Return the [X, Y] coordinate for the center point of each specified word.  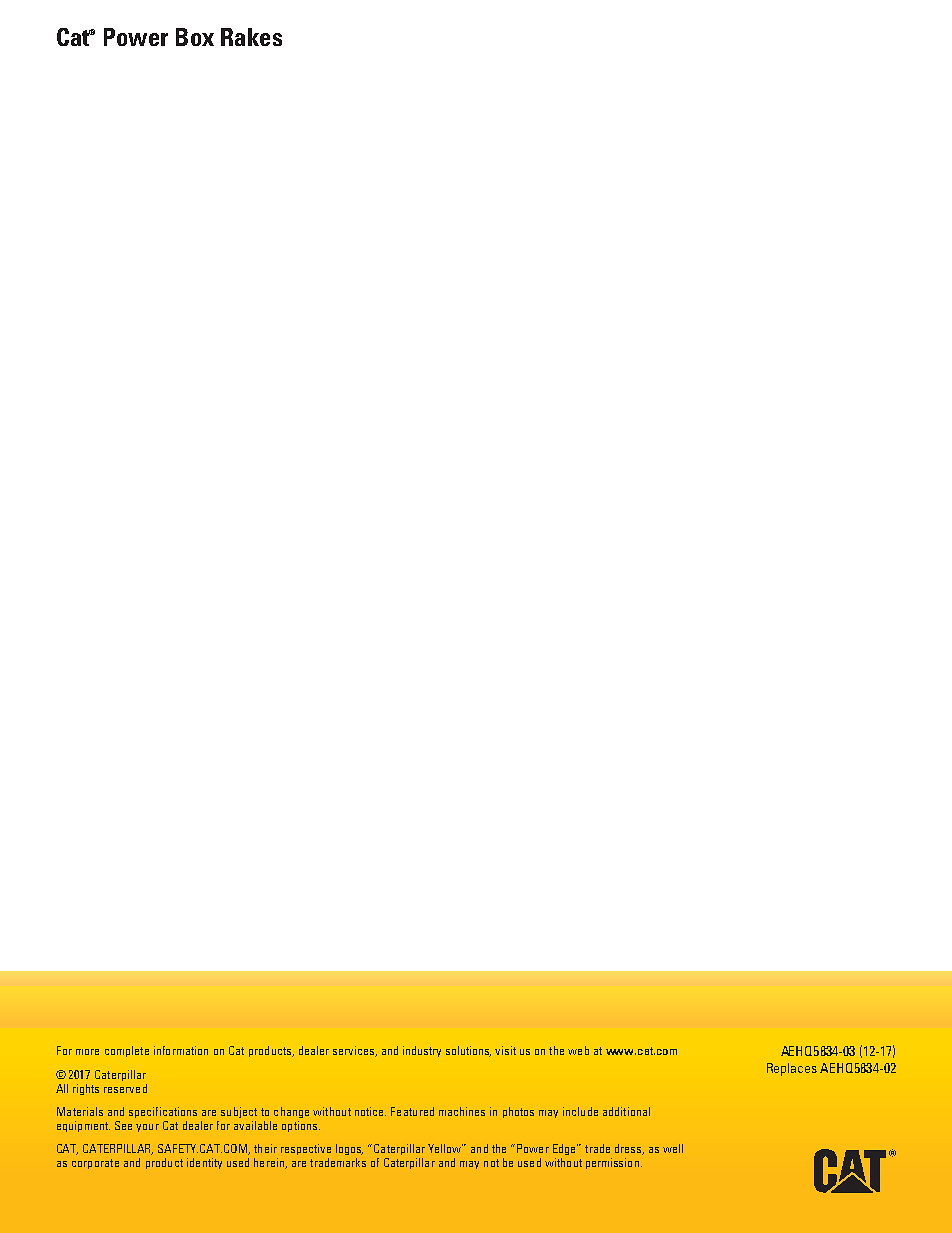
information [181, 1050]
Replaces [792, 1069]
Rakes [251, 37]
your [147, 1128]
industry [422, 1051]
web [578, 1050]
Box [195, 37]
